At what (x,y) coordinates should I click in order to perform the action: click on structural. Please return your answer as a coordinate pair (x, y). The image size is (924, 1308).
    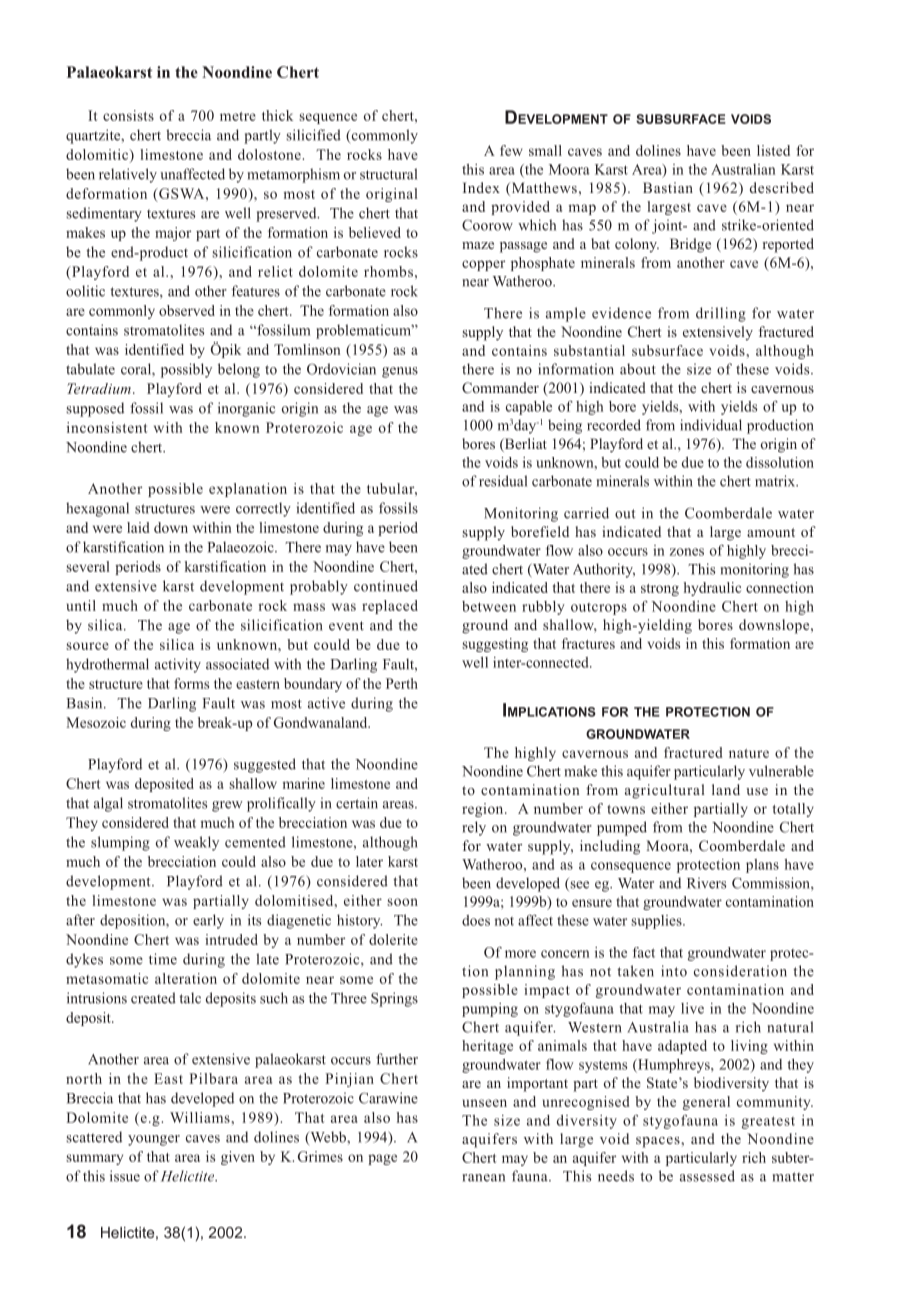
    Looking at the image, I should click on (388, 174).
